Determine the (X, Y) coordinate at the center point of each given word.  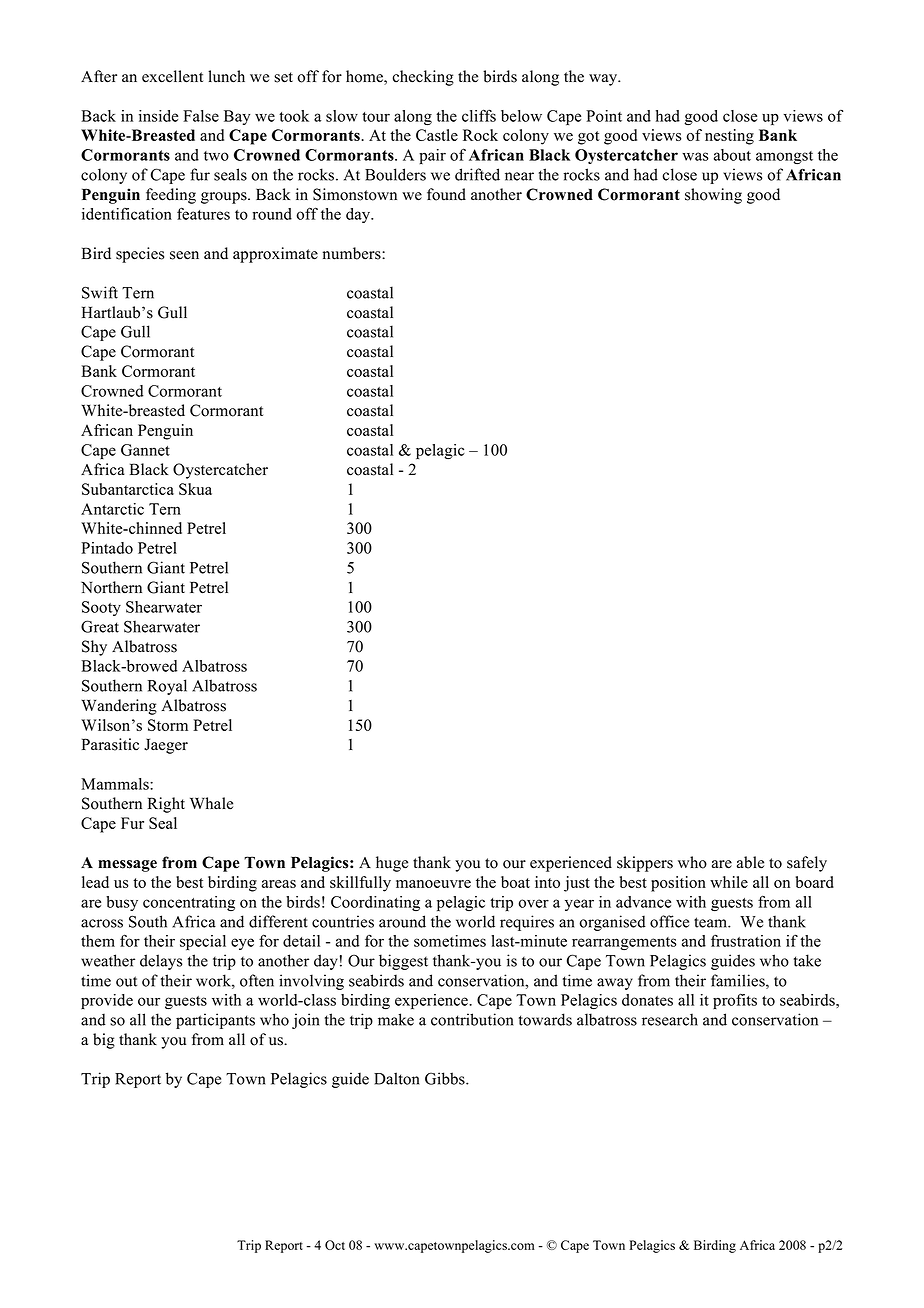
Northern (111, 587)
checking (423, 78)
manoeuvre (433, 884)
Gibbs (446, 1078)
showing (713, 196)
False (201, 116)
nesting (729, 137)
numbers (353, 253)
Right (166, 805)
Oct (335, 1245)
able (750, 862)
